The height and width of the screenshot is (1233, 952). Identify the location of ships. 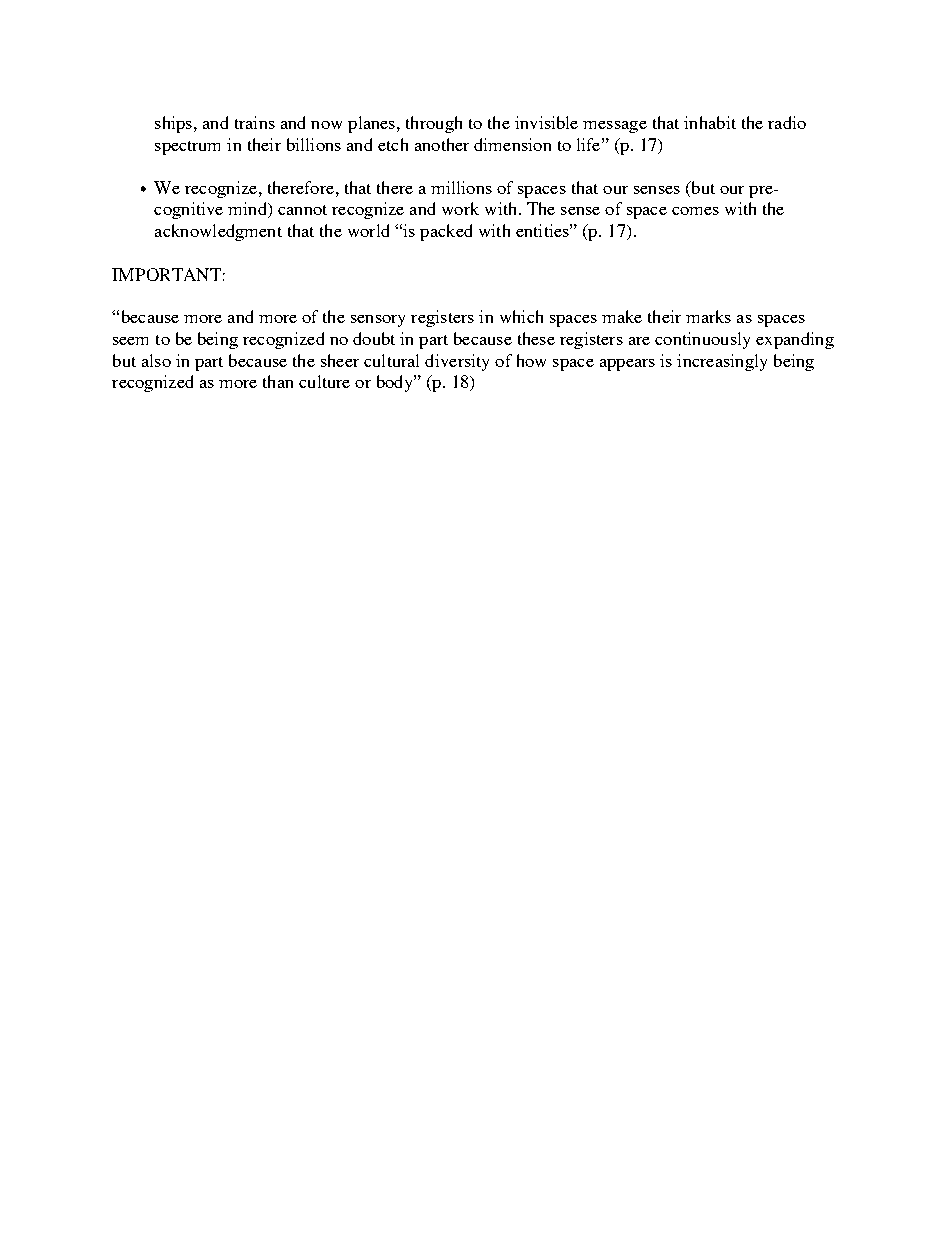
(173, 124).
